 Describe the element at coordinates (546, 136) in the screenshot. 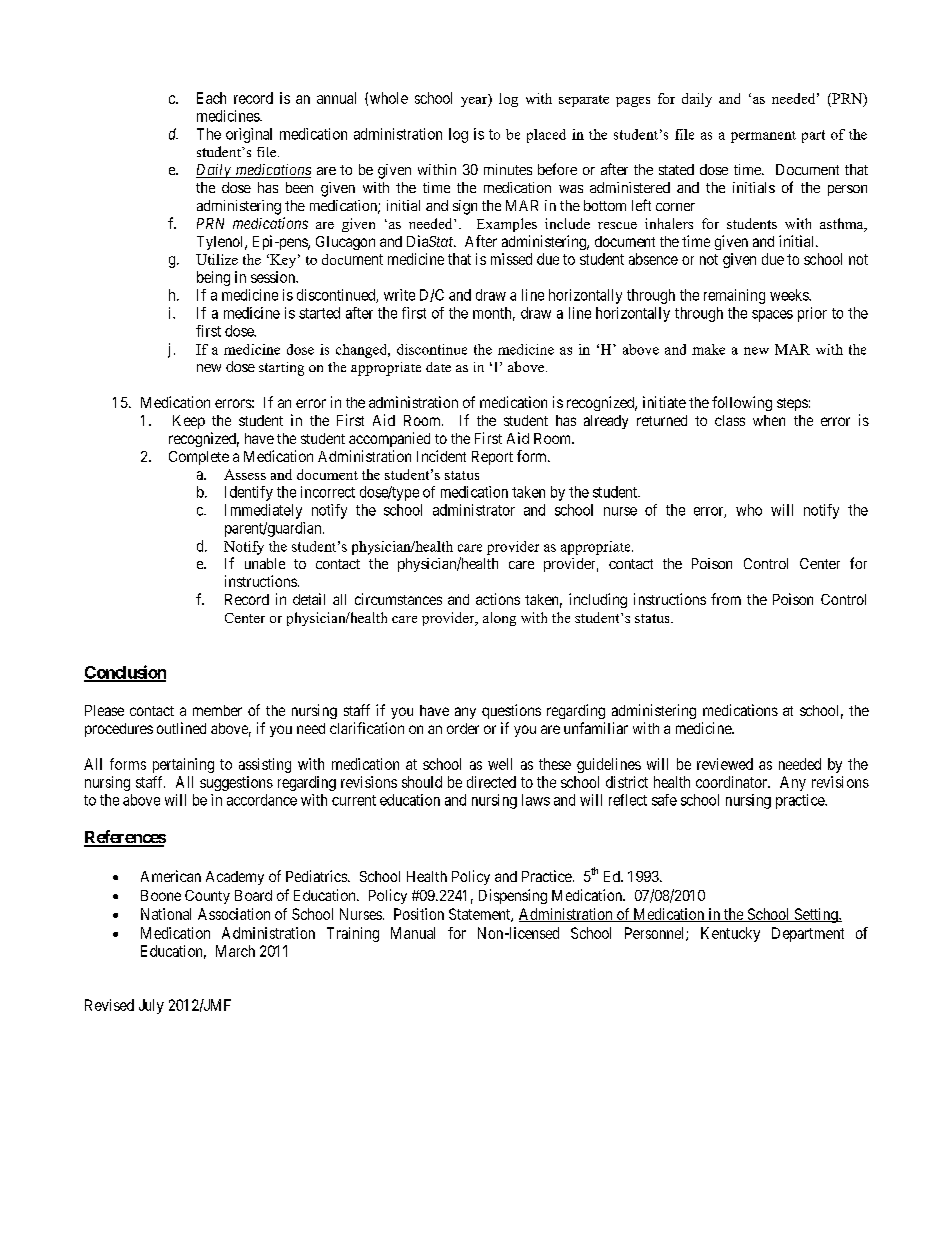

I see `placed` at that location.
